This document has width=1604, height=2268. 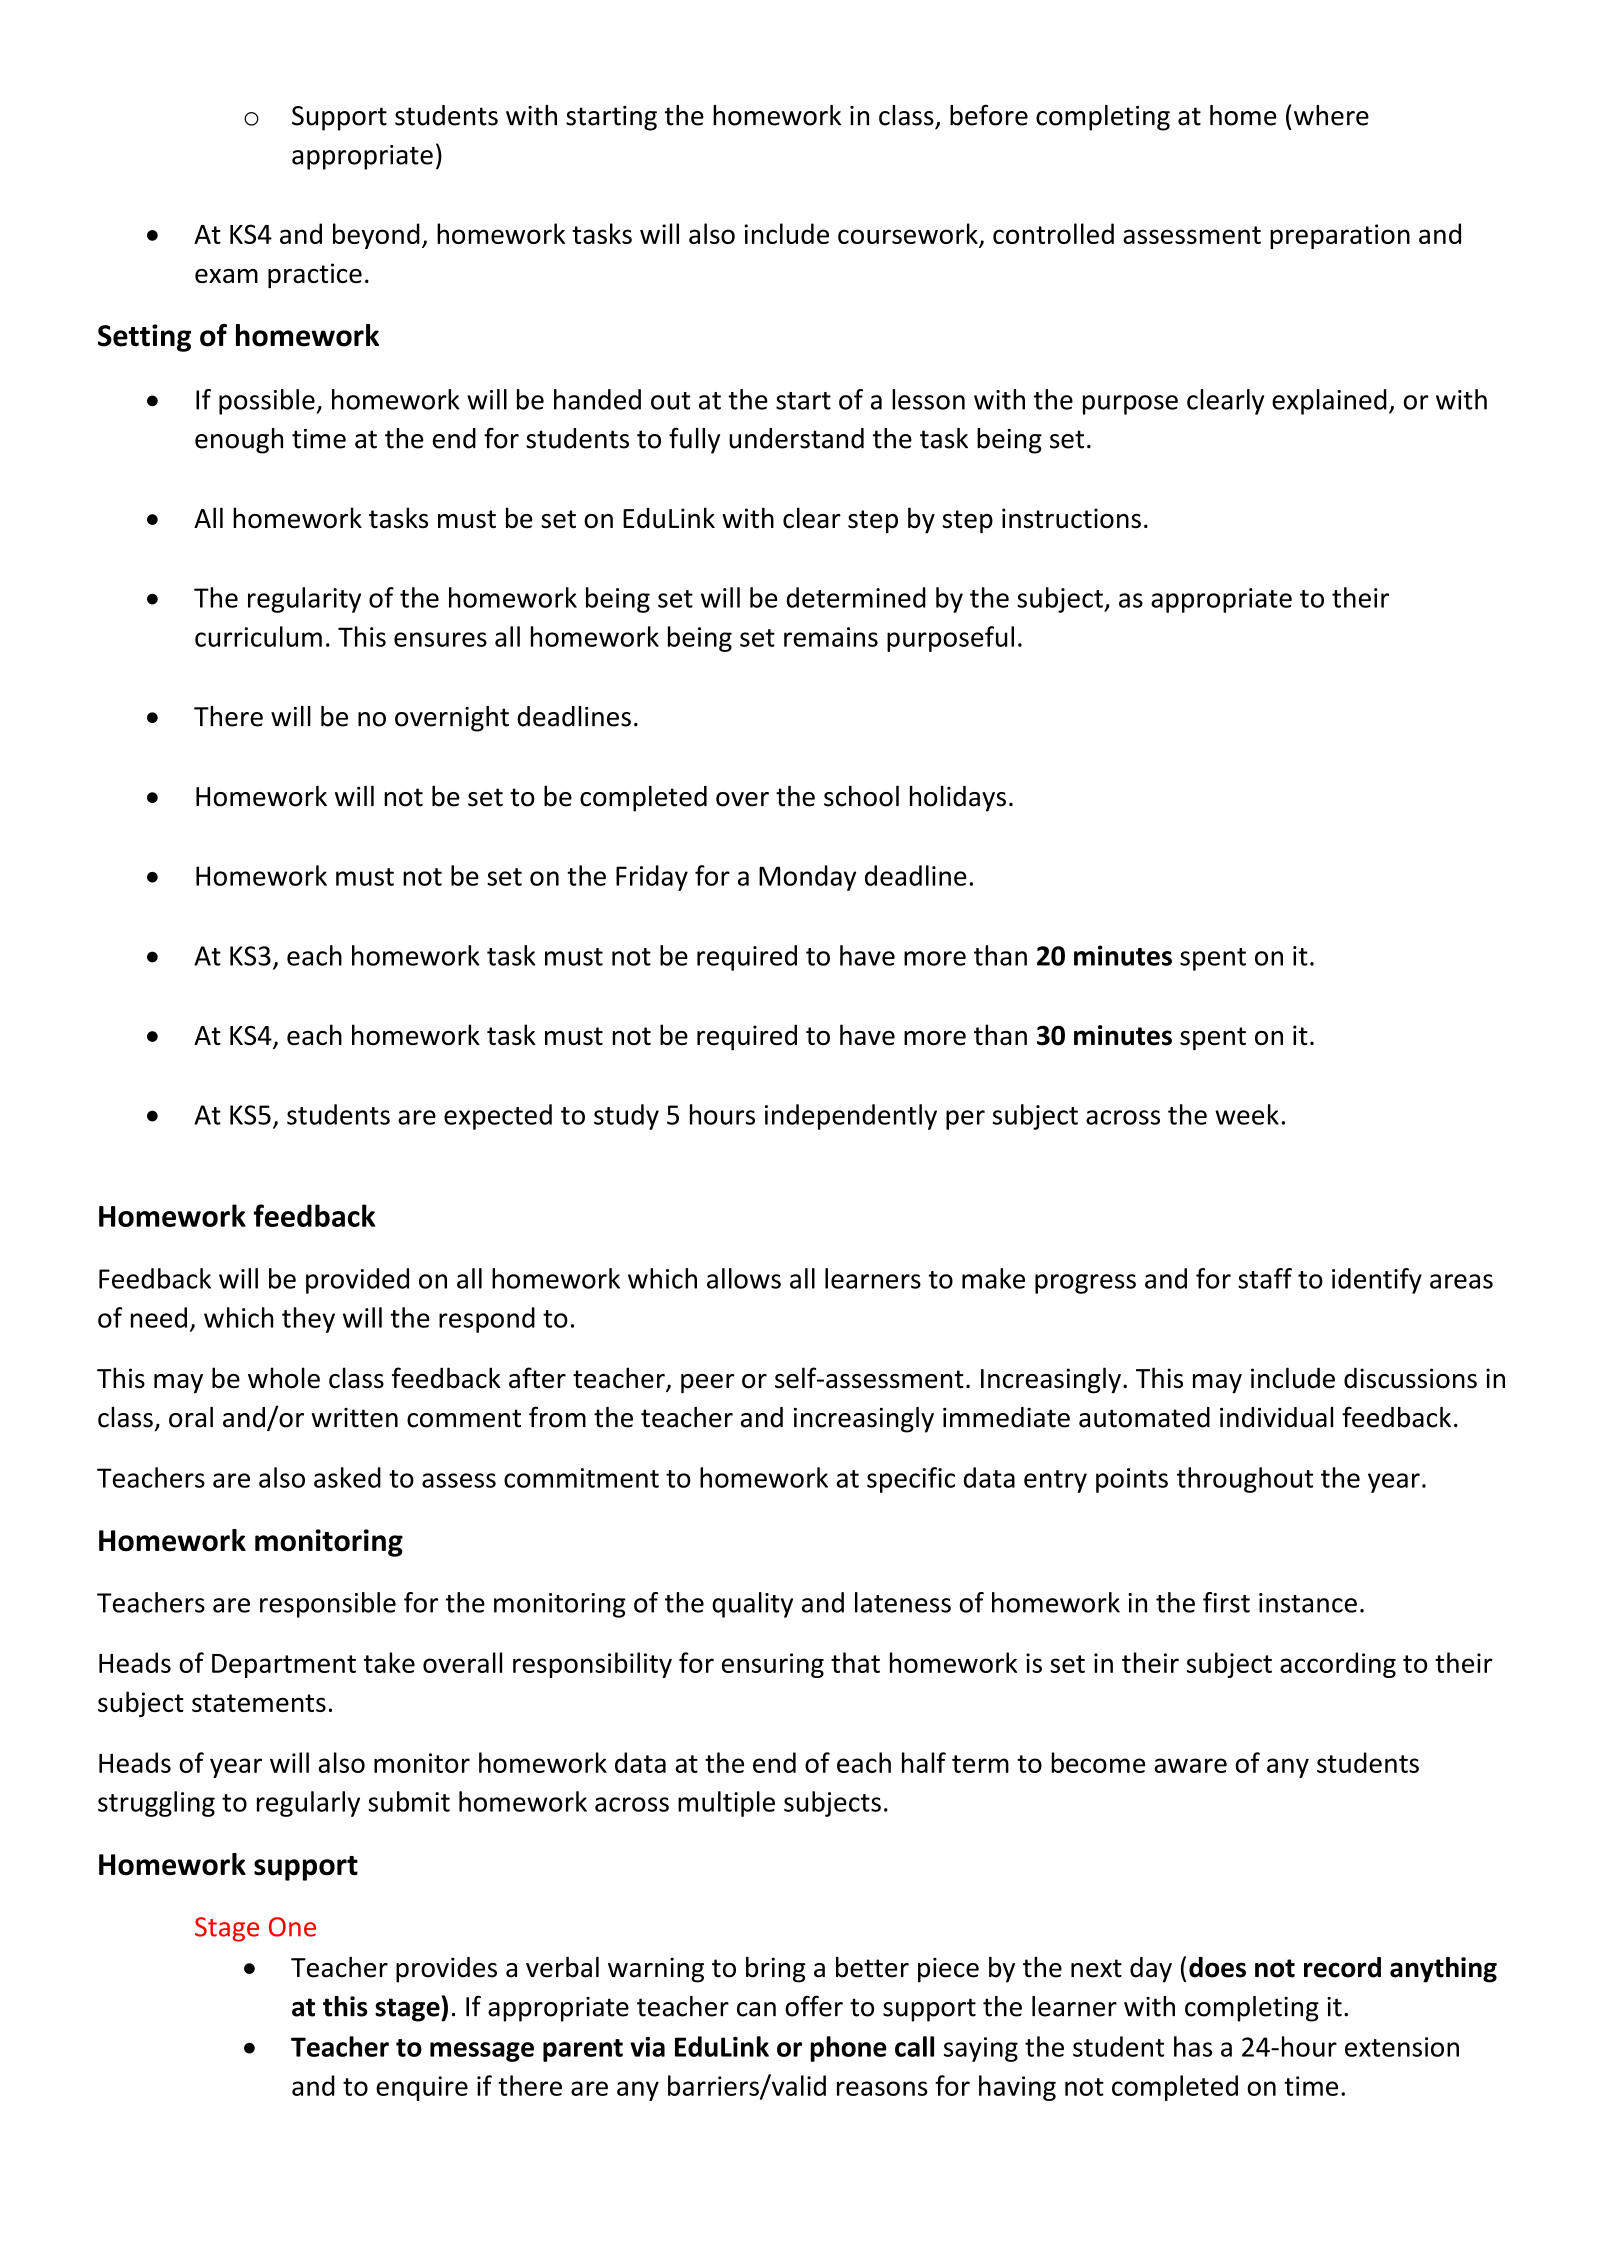 What do you see at coordinates (1308, 1603) in the document?
I see `instance` at bounding box center [1308, 1603].
